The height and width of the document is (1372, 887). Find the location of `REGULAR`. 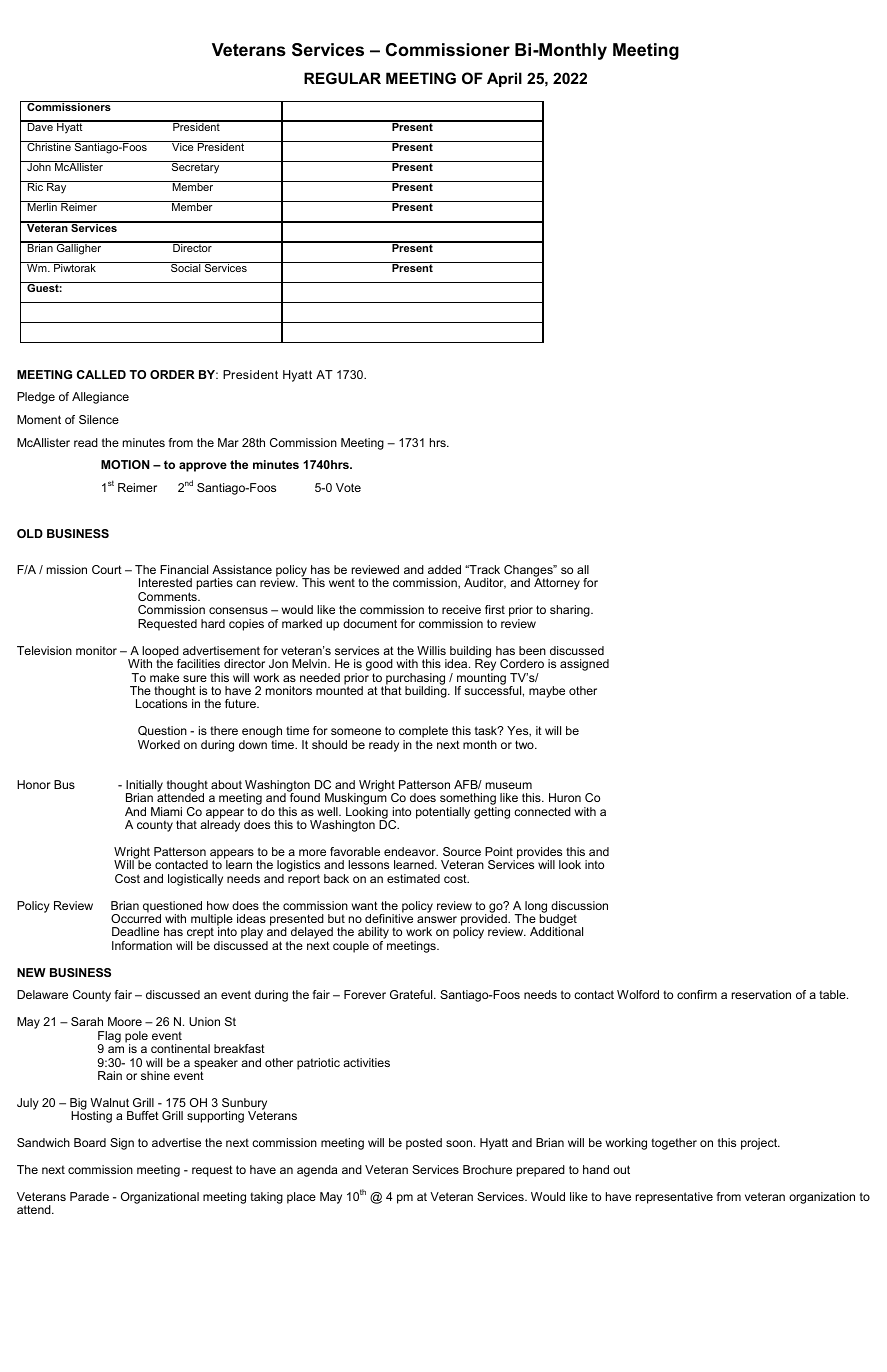

REGULAR is located at coordinates (342, 78).
